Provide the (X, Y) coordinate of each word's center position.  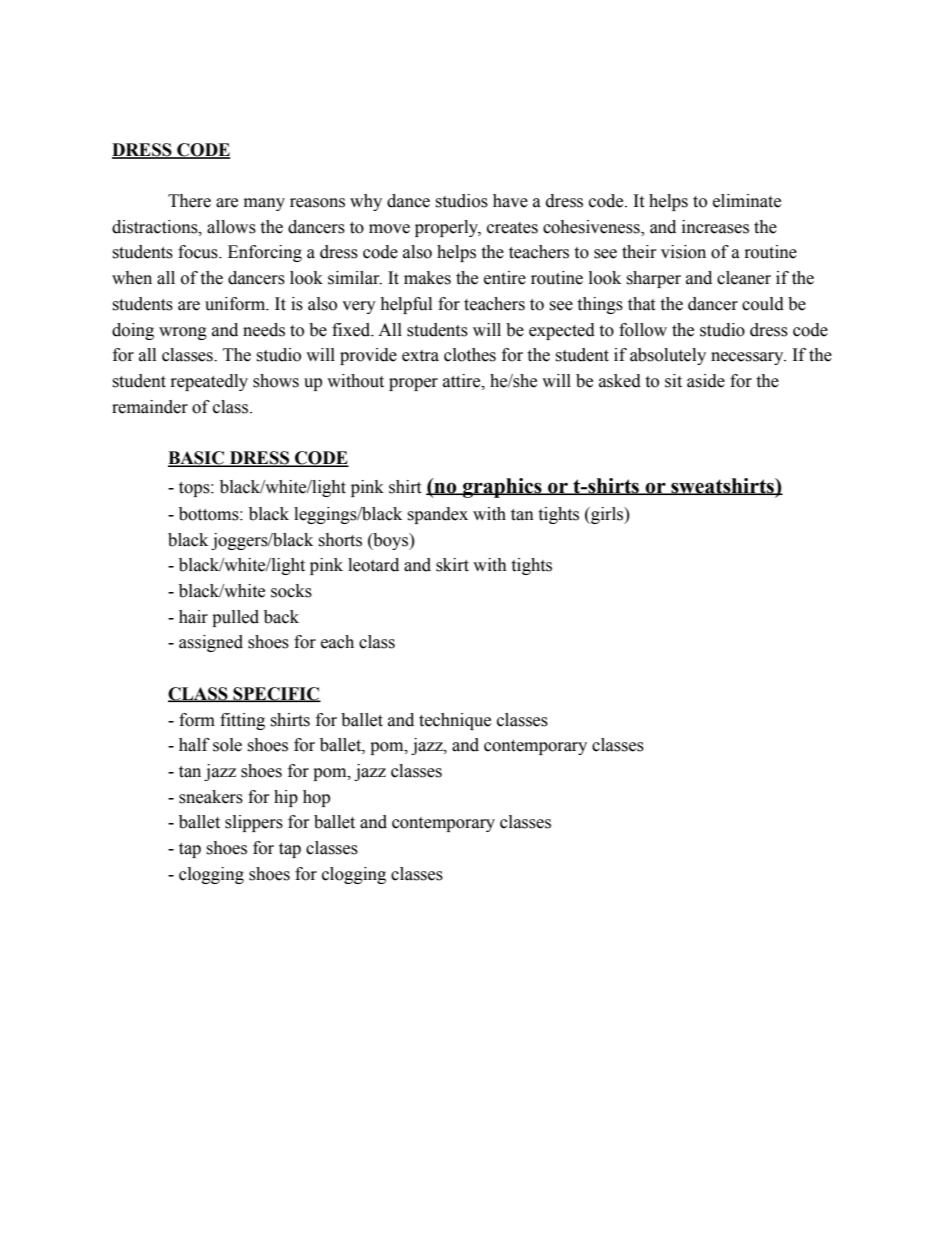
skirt (452, 565)
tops (195, 489)
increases (715, 227)
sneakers (211, 797)
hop (316, 798)
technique (455, 721)
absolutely (668, 356)
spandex (437, 515)
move (389, 229)
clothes (470, 355)
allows (231, 227)
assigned (211, 643)
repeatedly (209, 382)
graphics (502, 488)
